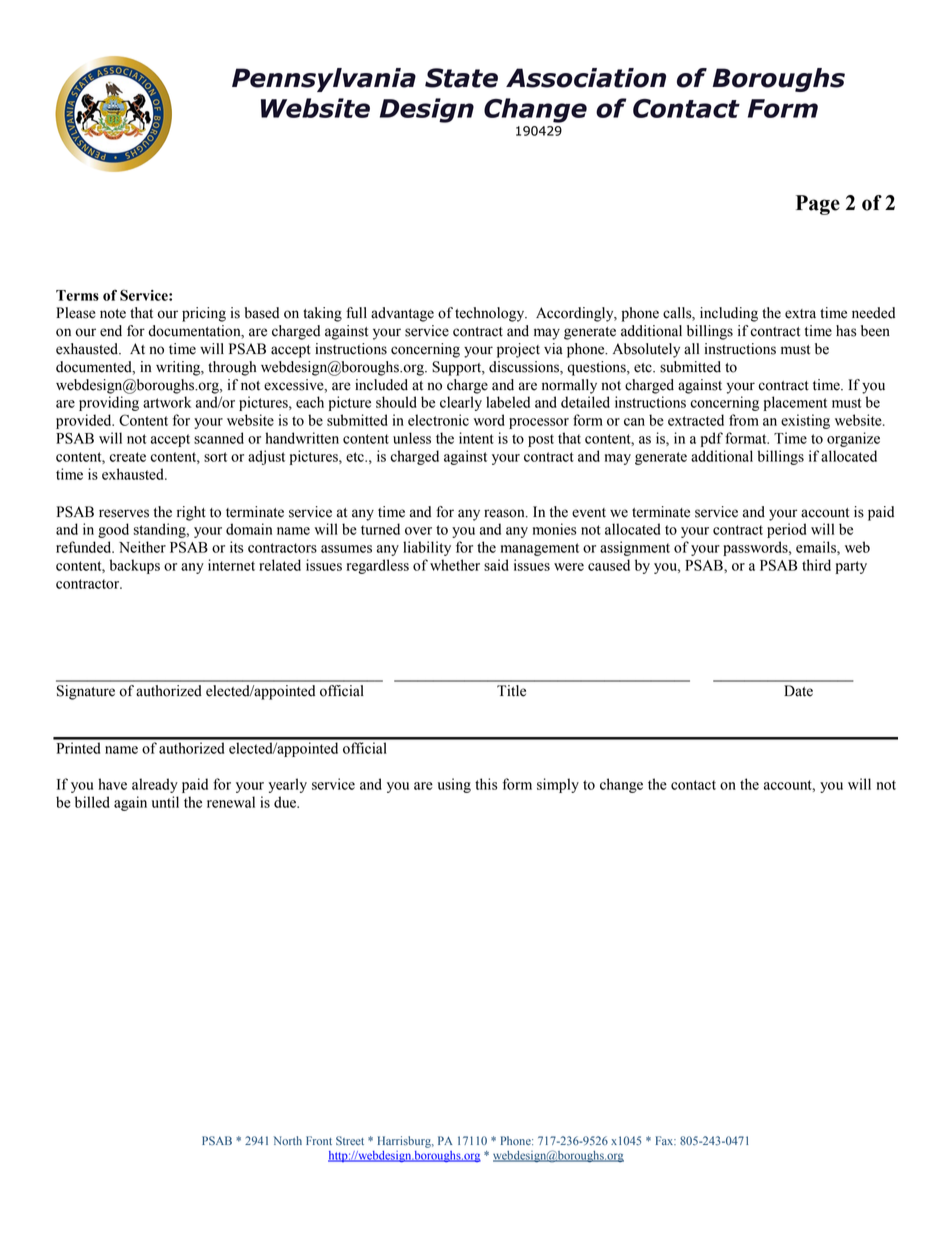 Image resolution: width=952 pixels, height=1233 pixels. Describe the element at coordinates (461, 78) in the document. I see `State` at that location.
